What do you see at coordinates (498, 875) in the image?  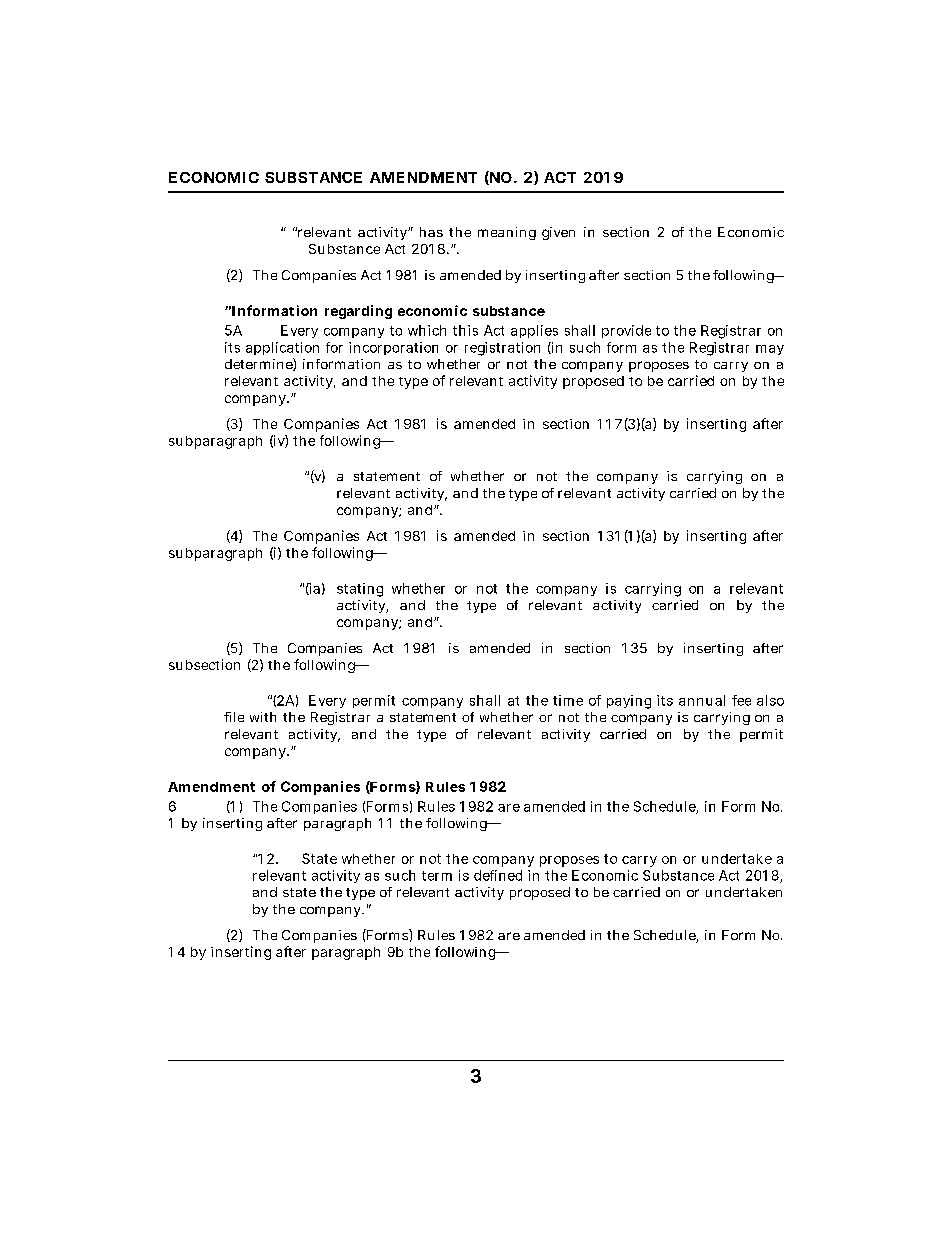 I see `defined` at bounding box center [498, 875].
